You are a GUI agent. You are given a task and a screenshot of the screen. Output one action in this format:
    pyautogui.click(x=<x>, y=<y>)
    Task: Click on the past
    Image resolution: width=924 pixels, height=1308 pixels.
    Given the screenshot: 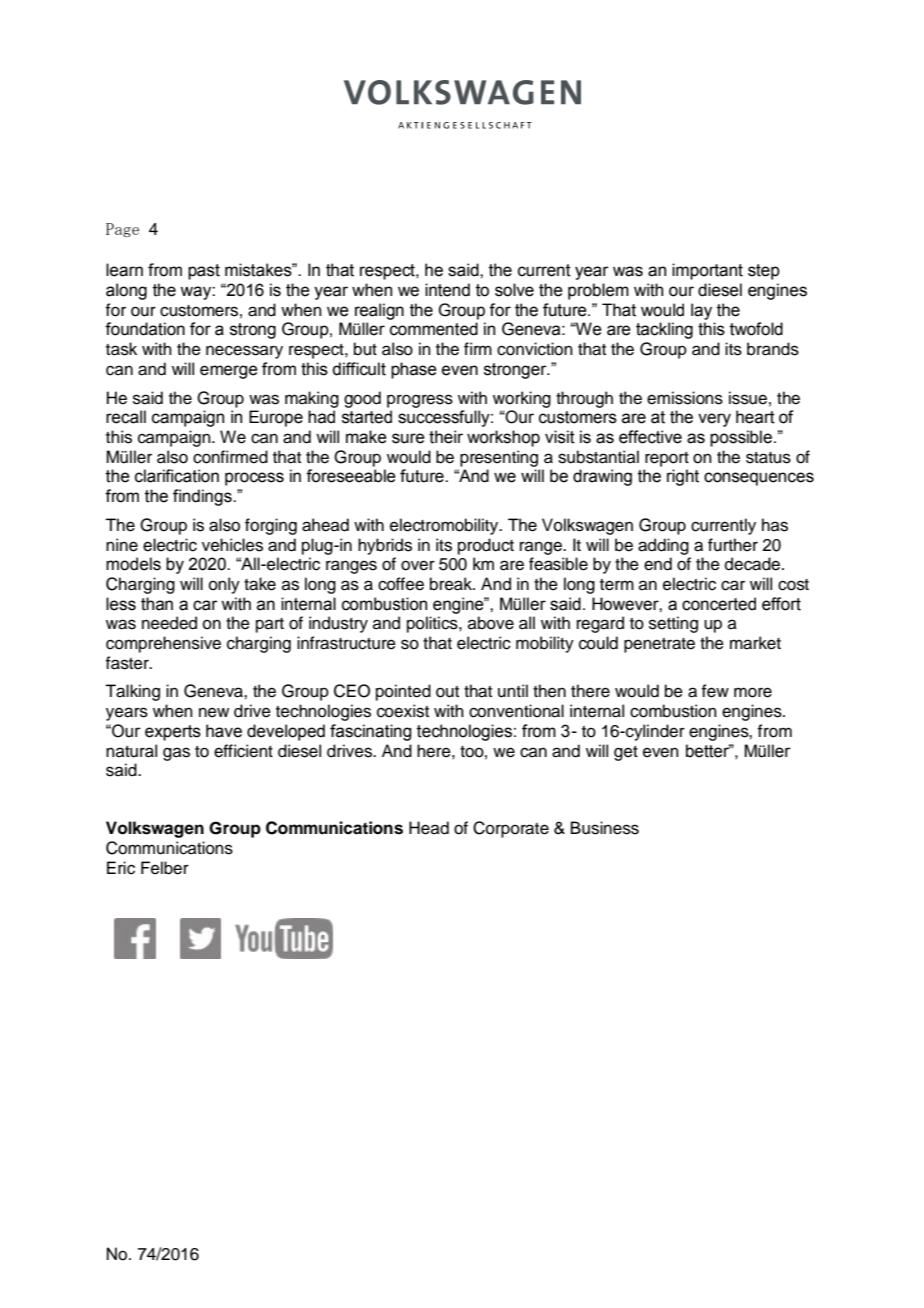 What is the action you would take?
    pyautogui.click(x=204, y=272)
